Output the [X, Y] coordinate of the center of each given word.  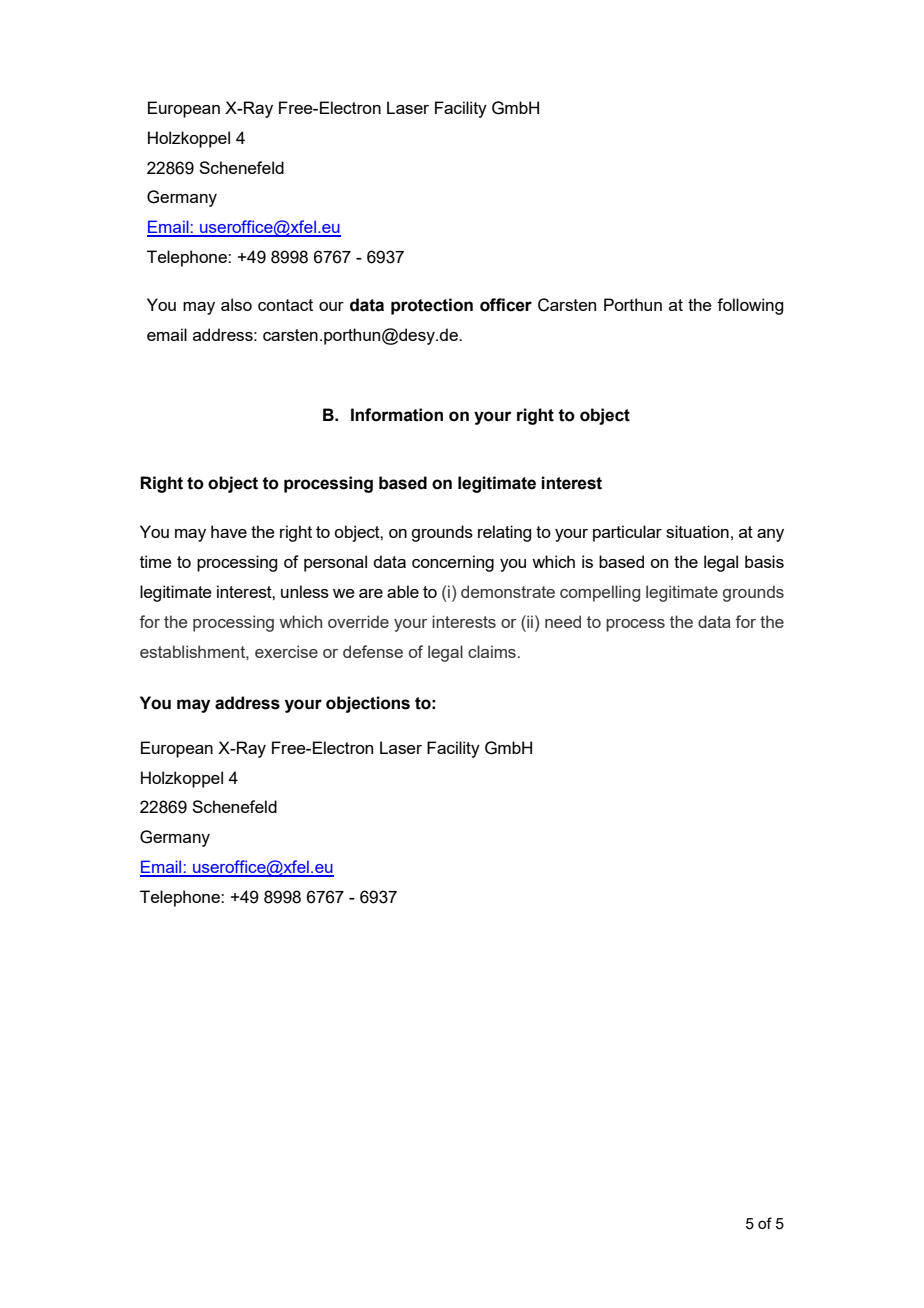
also [236, 304]
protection [432, 306]
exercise [286, 651]
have [229, 531]
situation [697, 531]
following [750, 306]
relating [504, 533]
